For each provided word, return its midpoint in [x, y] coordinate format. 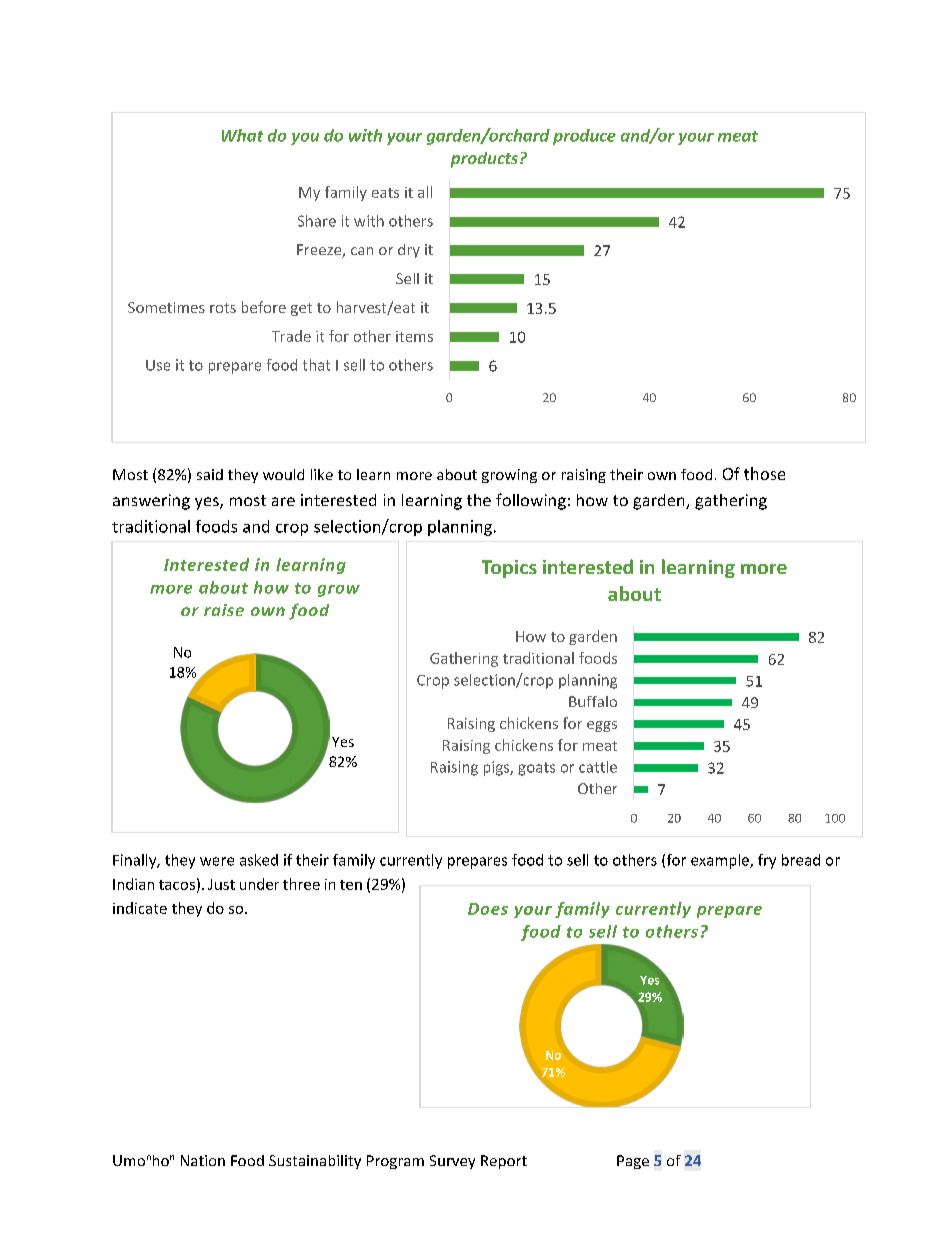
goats [536, 769]
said [210, 474]
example [721, 861]
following [531, 501]
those [764, 473]
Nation [203, 1160]
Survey [452, 1162]
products [486, 160]
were [217, 861]
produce [584, 137]
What [242, 135]
